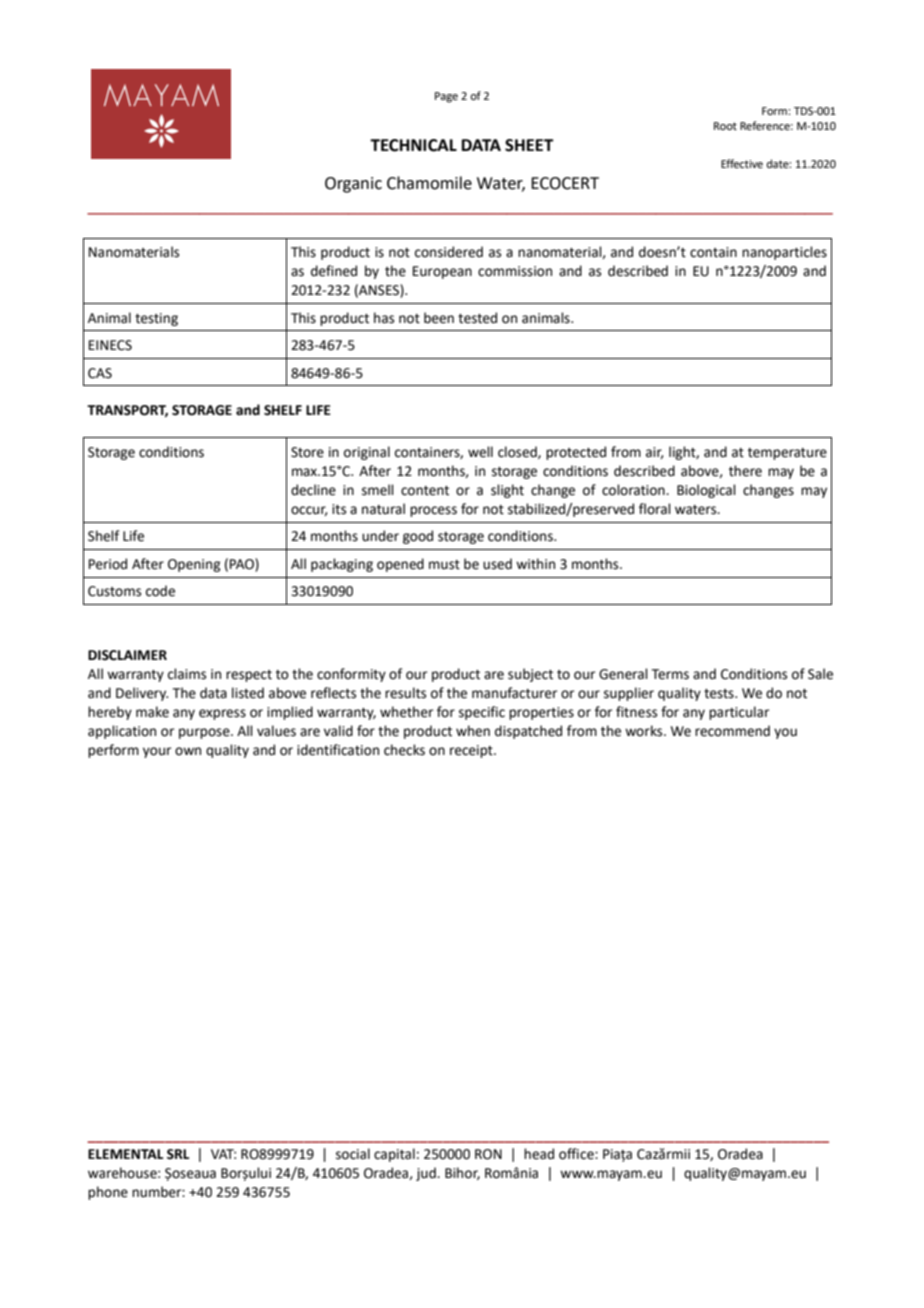 This image has height=1308, width=924. Describe the element at coordinates (725, 126) in the image. I see `Root` at that location.
